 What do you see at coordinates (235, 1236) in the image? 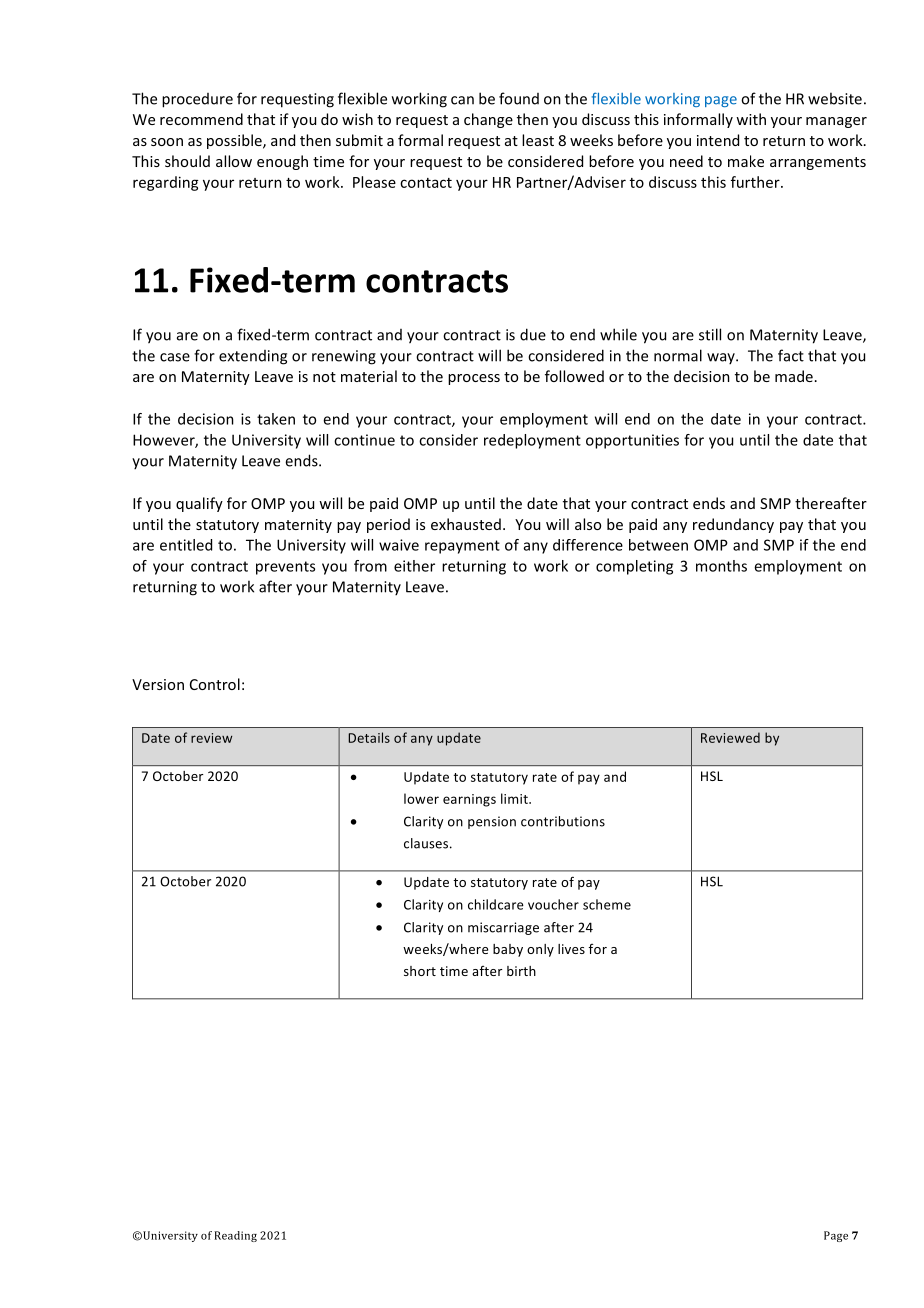
I see `Reading` at bounding box center [235, 1236].
